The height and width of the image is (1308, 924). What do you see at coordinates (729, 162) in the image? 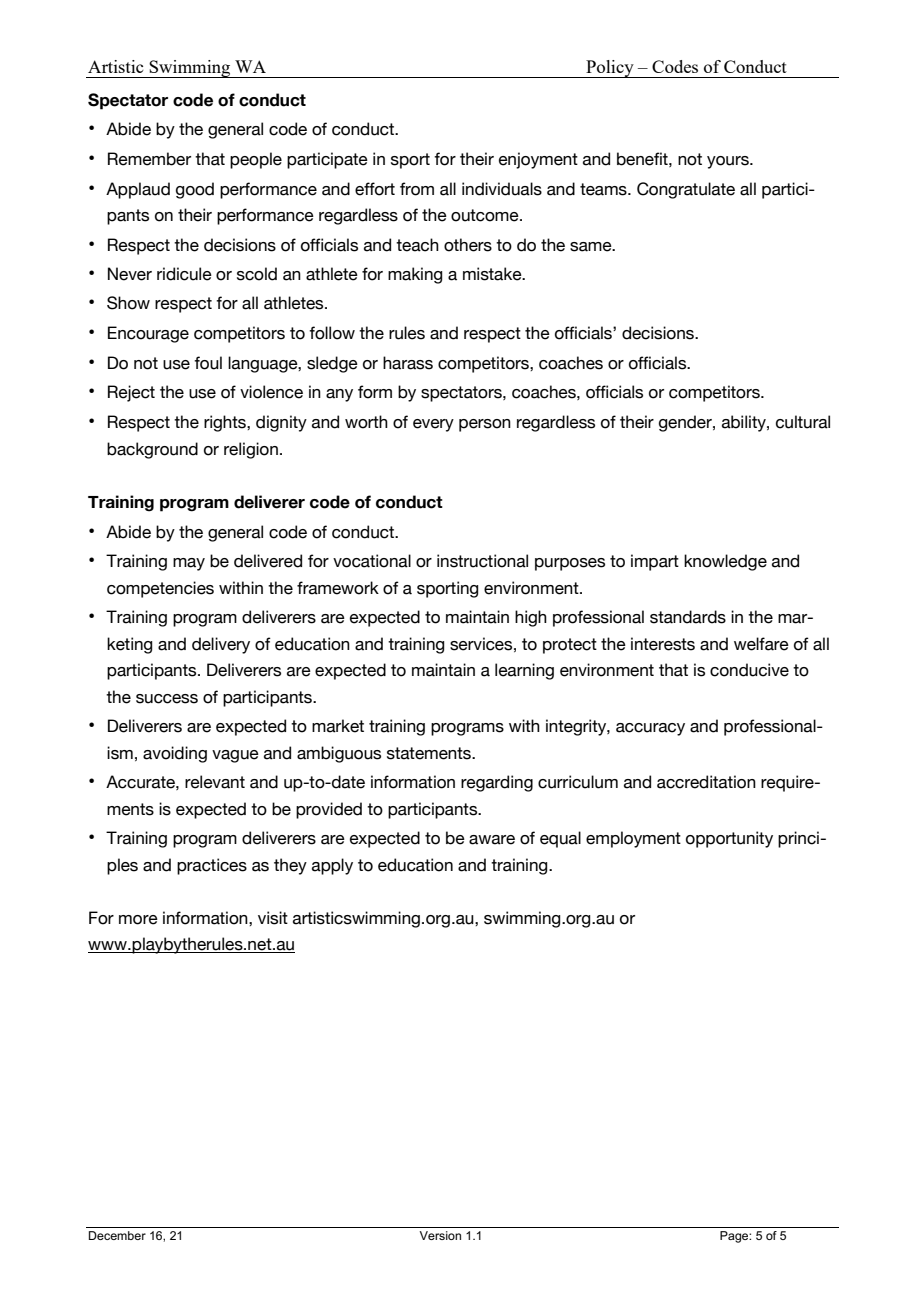
I see `yours` at bounding box center [729, 162].
